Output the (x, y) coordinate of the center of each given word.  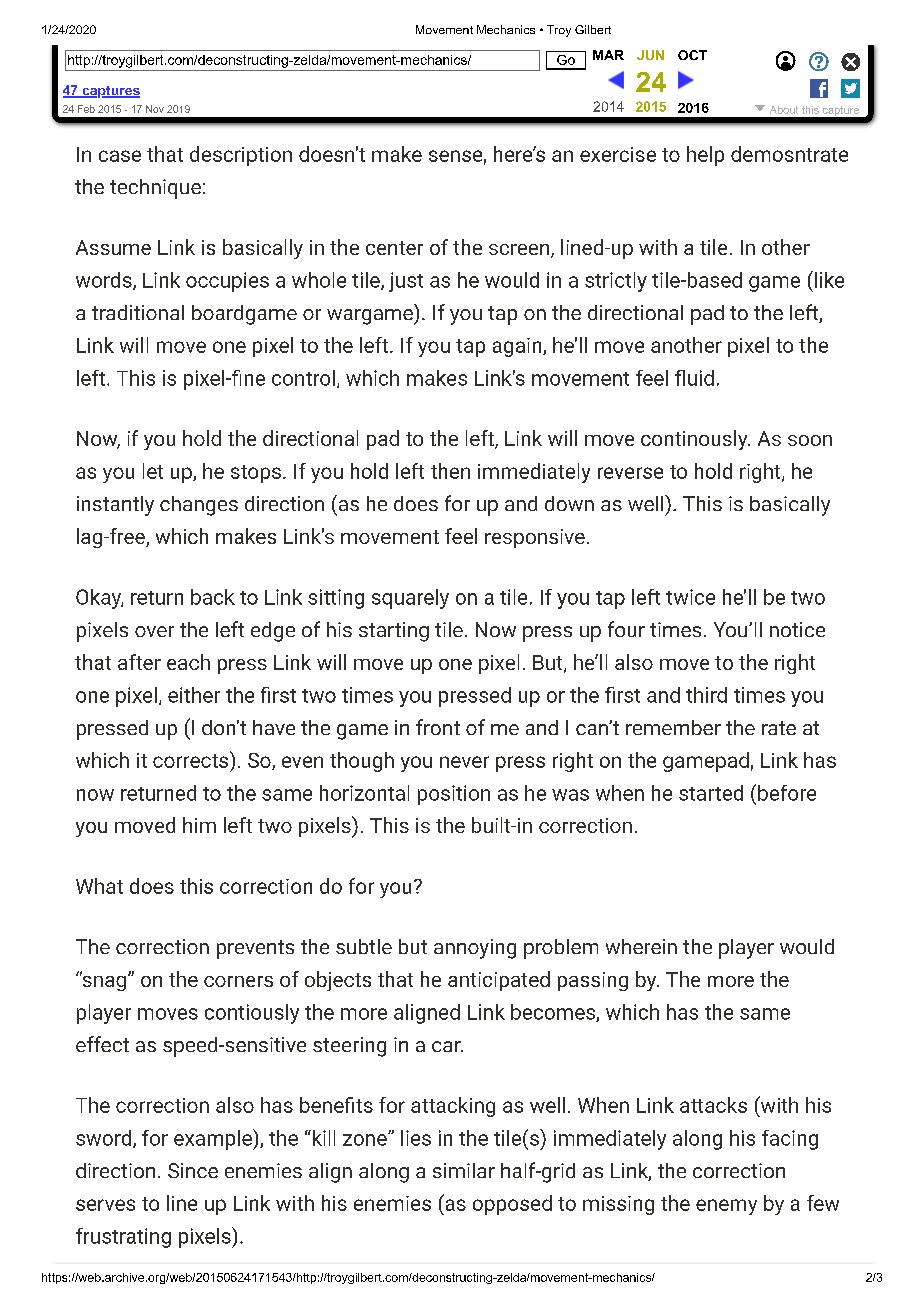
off (460, 60)
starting (394, 632)
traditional (138, 312)
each (188, 662)
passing (593, 981)
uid (701, 378)
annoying (475, 949)
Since (193, 1170)
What (99, 886)
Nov (155, 109)
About (784, 110)
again (518, 347)
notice (797, 629)
